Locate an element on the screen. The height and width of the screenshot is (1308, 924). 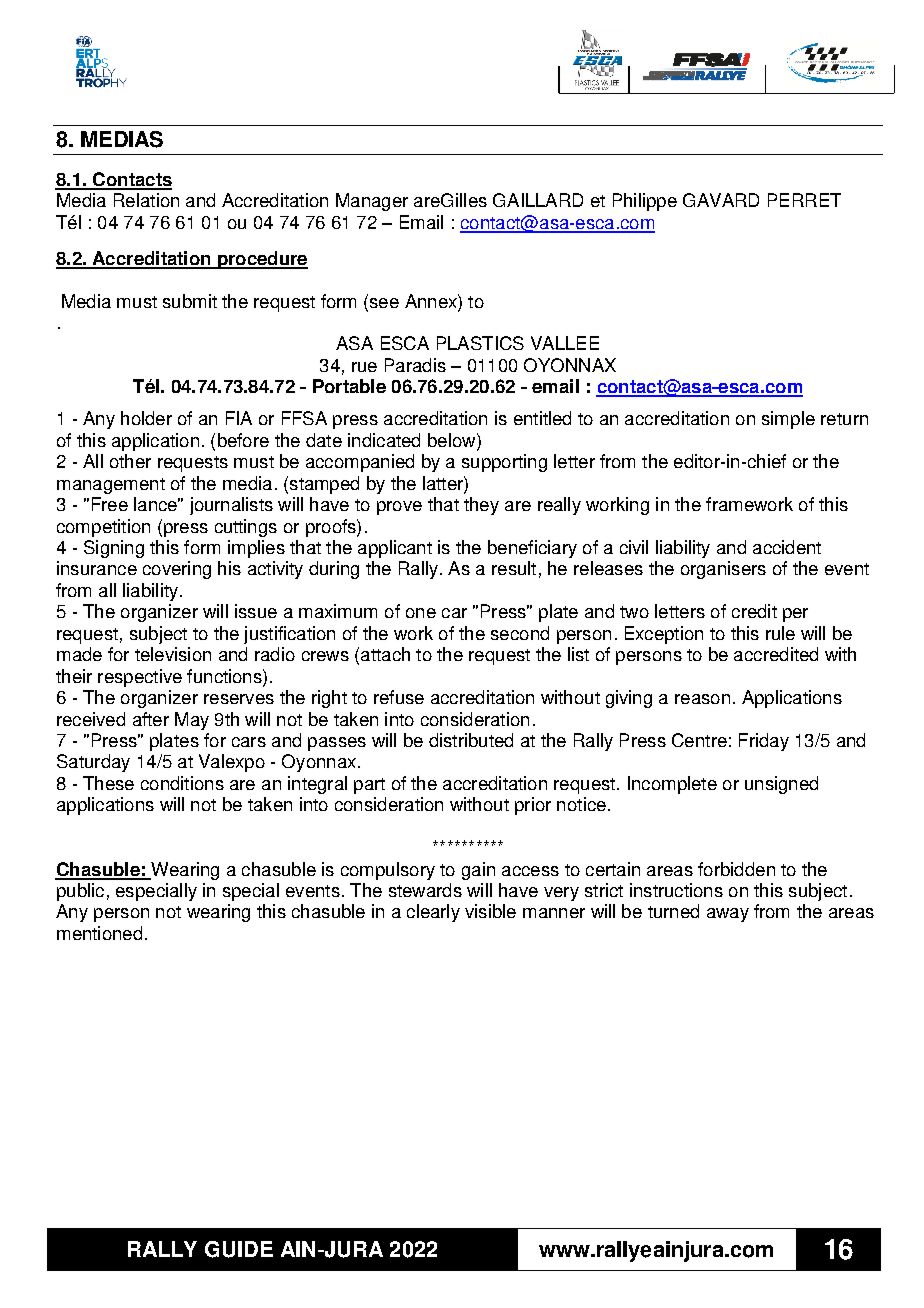
mentioned is located at coordinates (99, 933).
